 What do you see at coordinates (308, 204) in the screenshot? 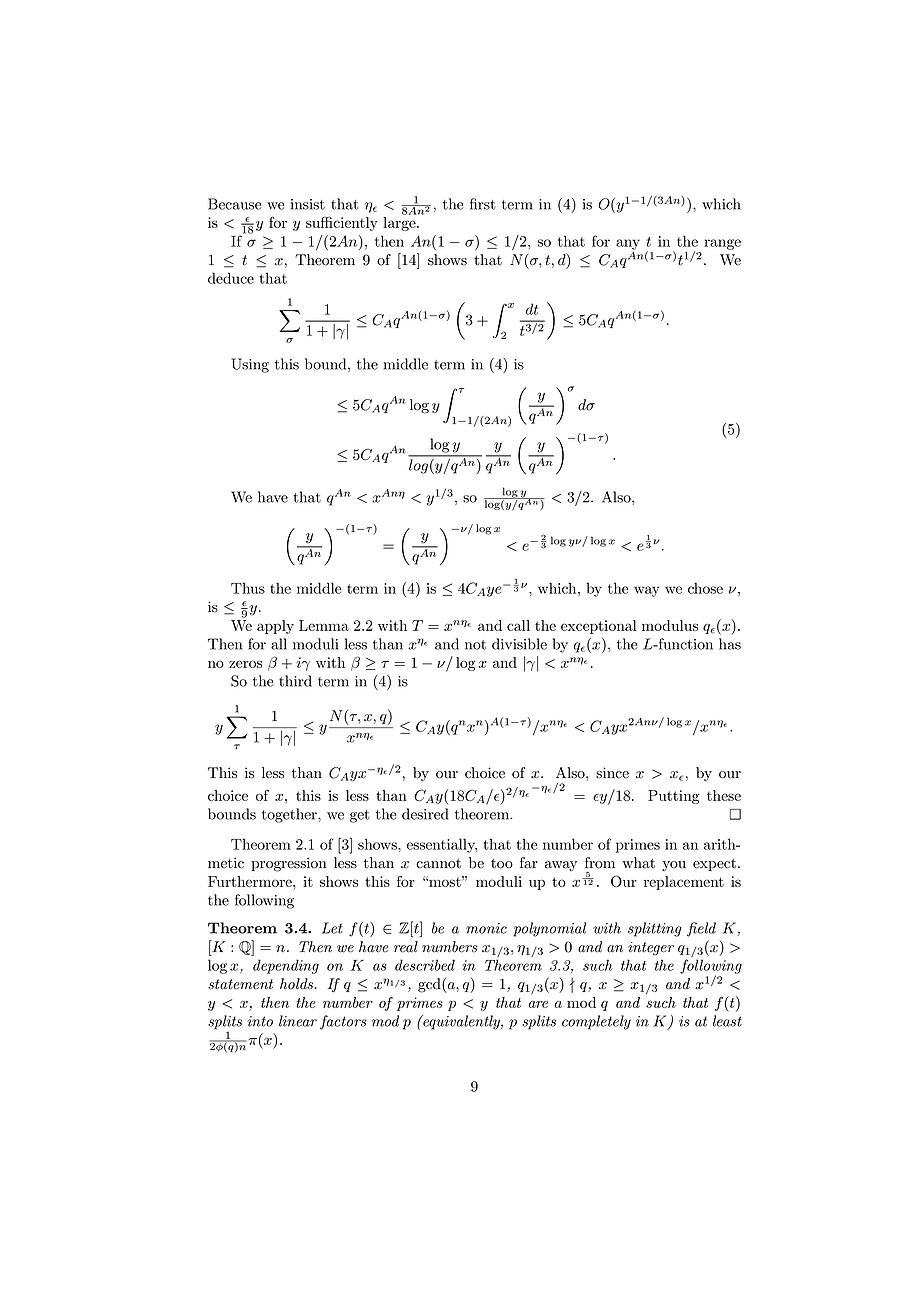
I see `insist` at bounding box center [308, 204].
